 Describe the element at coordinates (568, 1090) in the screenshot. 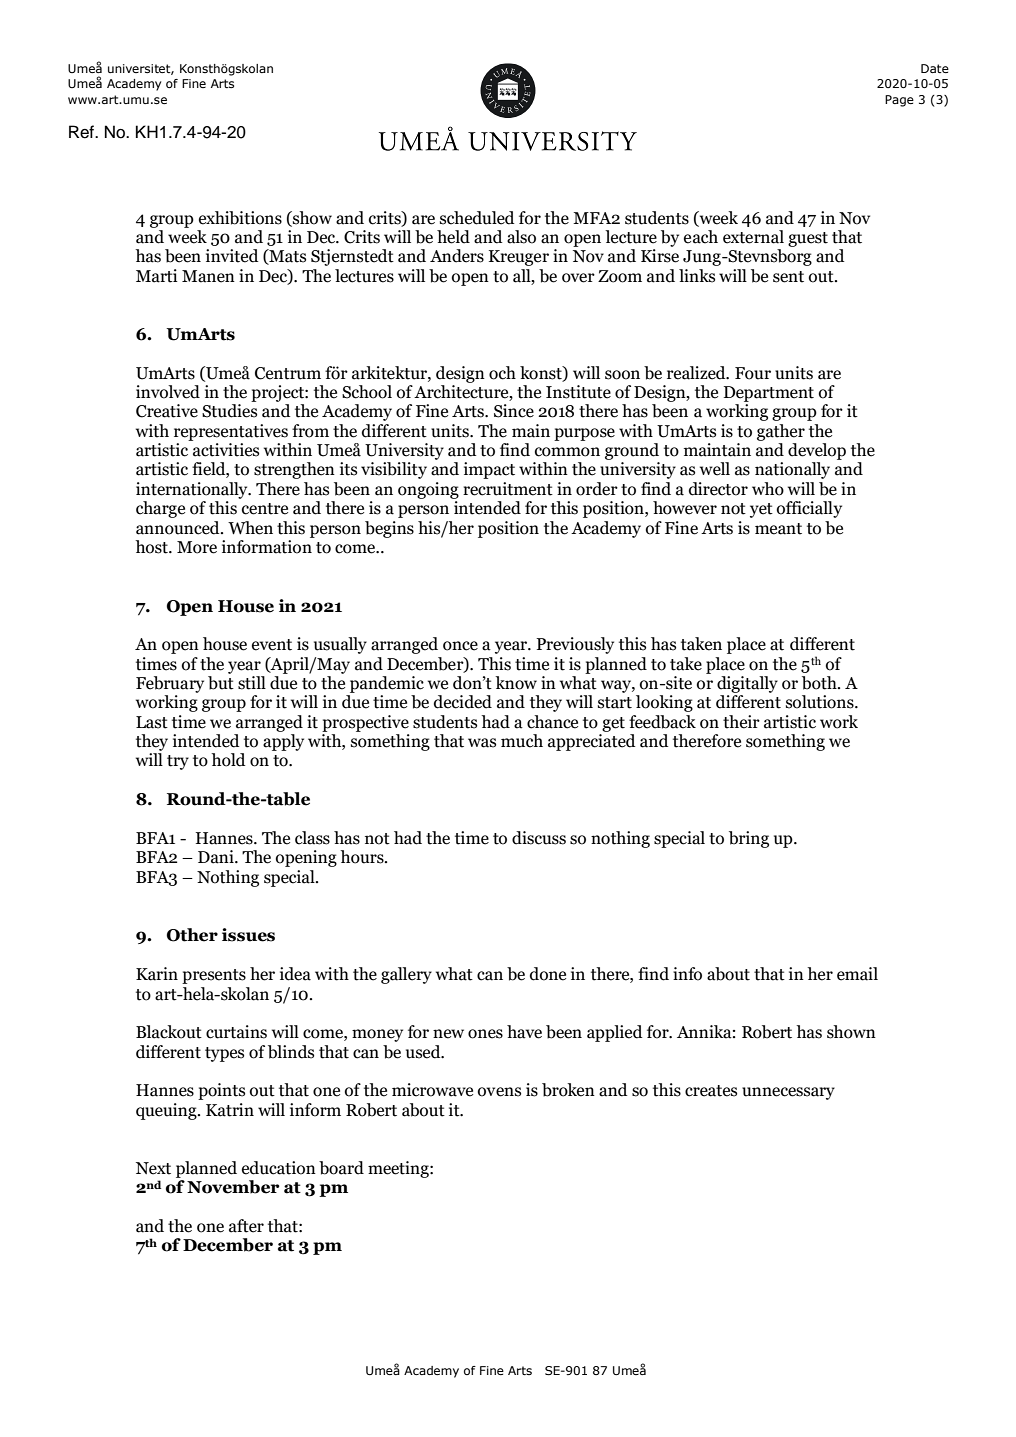

I see `broken` at that location.
